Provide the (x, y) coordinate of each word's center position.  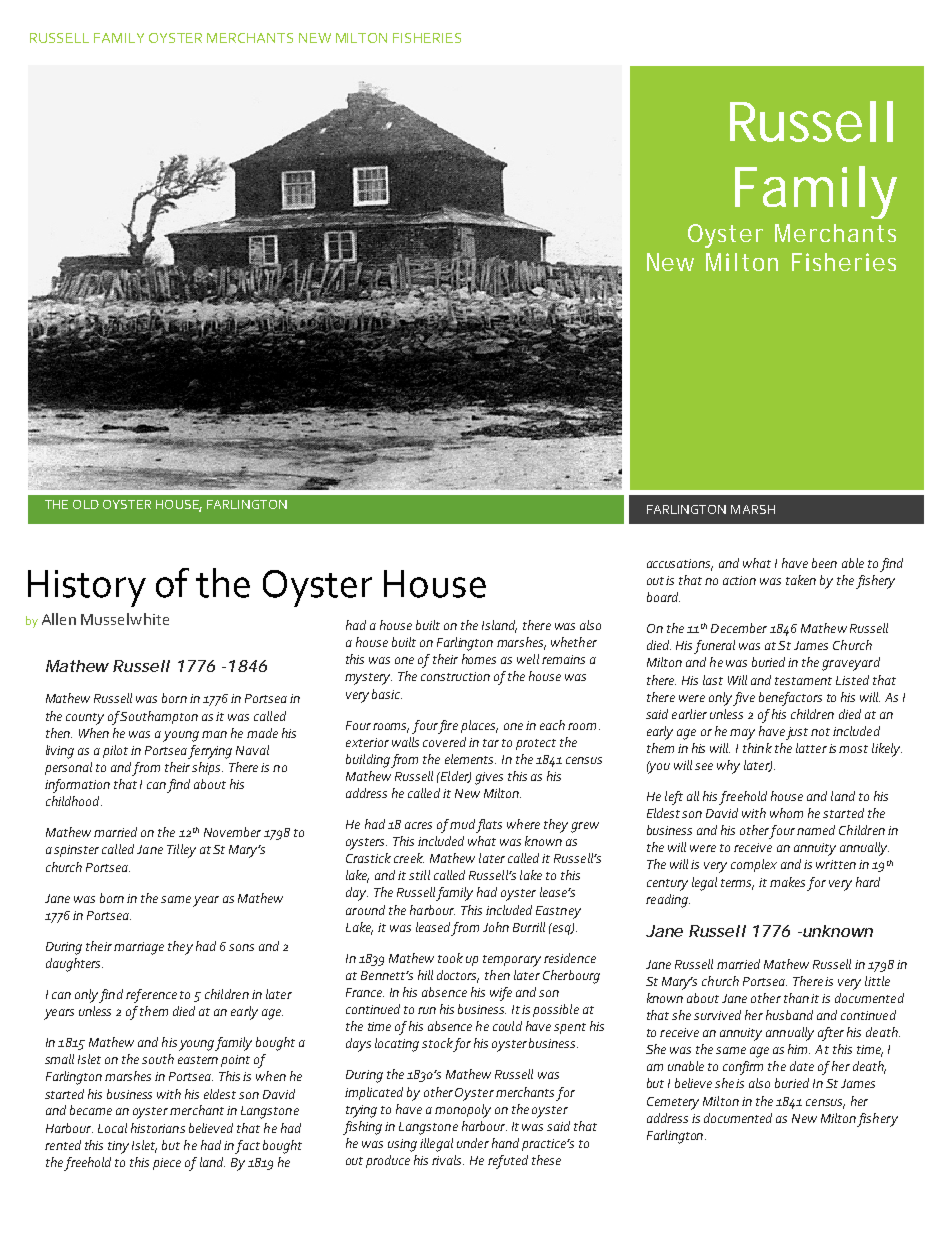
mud (462, 824)
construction (455, 676)
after (831, 1034)
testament (803, 681)
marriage (139, 948)
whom (786, 813)
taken (801, 580)
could (507, 1026)
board (663, 597)
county (85, 719)
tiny (118, 1147)
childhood (74, 801)
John (496, 927)
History (87, 588)
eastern (198, 1060)
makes (787, 882)
